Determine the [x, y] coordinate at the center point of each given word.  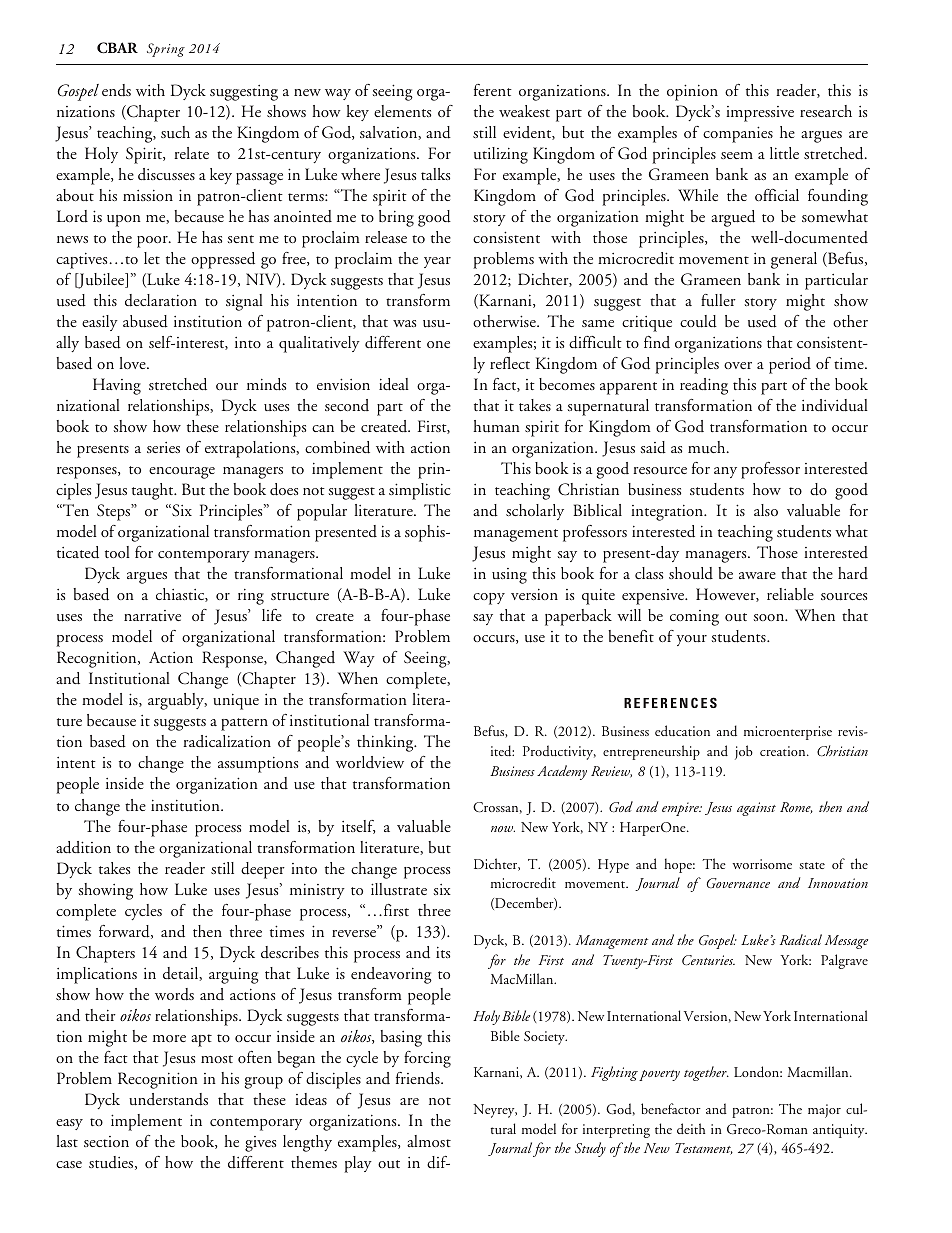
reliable [790, 594]
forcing [427, 1059]
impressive [760, 114]
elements [402, 111]
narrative [152, 615]
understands [168, 1099]
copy [489, 599]
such [175, 132]
